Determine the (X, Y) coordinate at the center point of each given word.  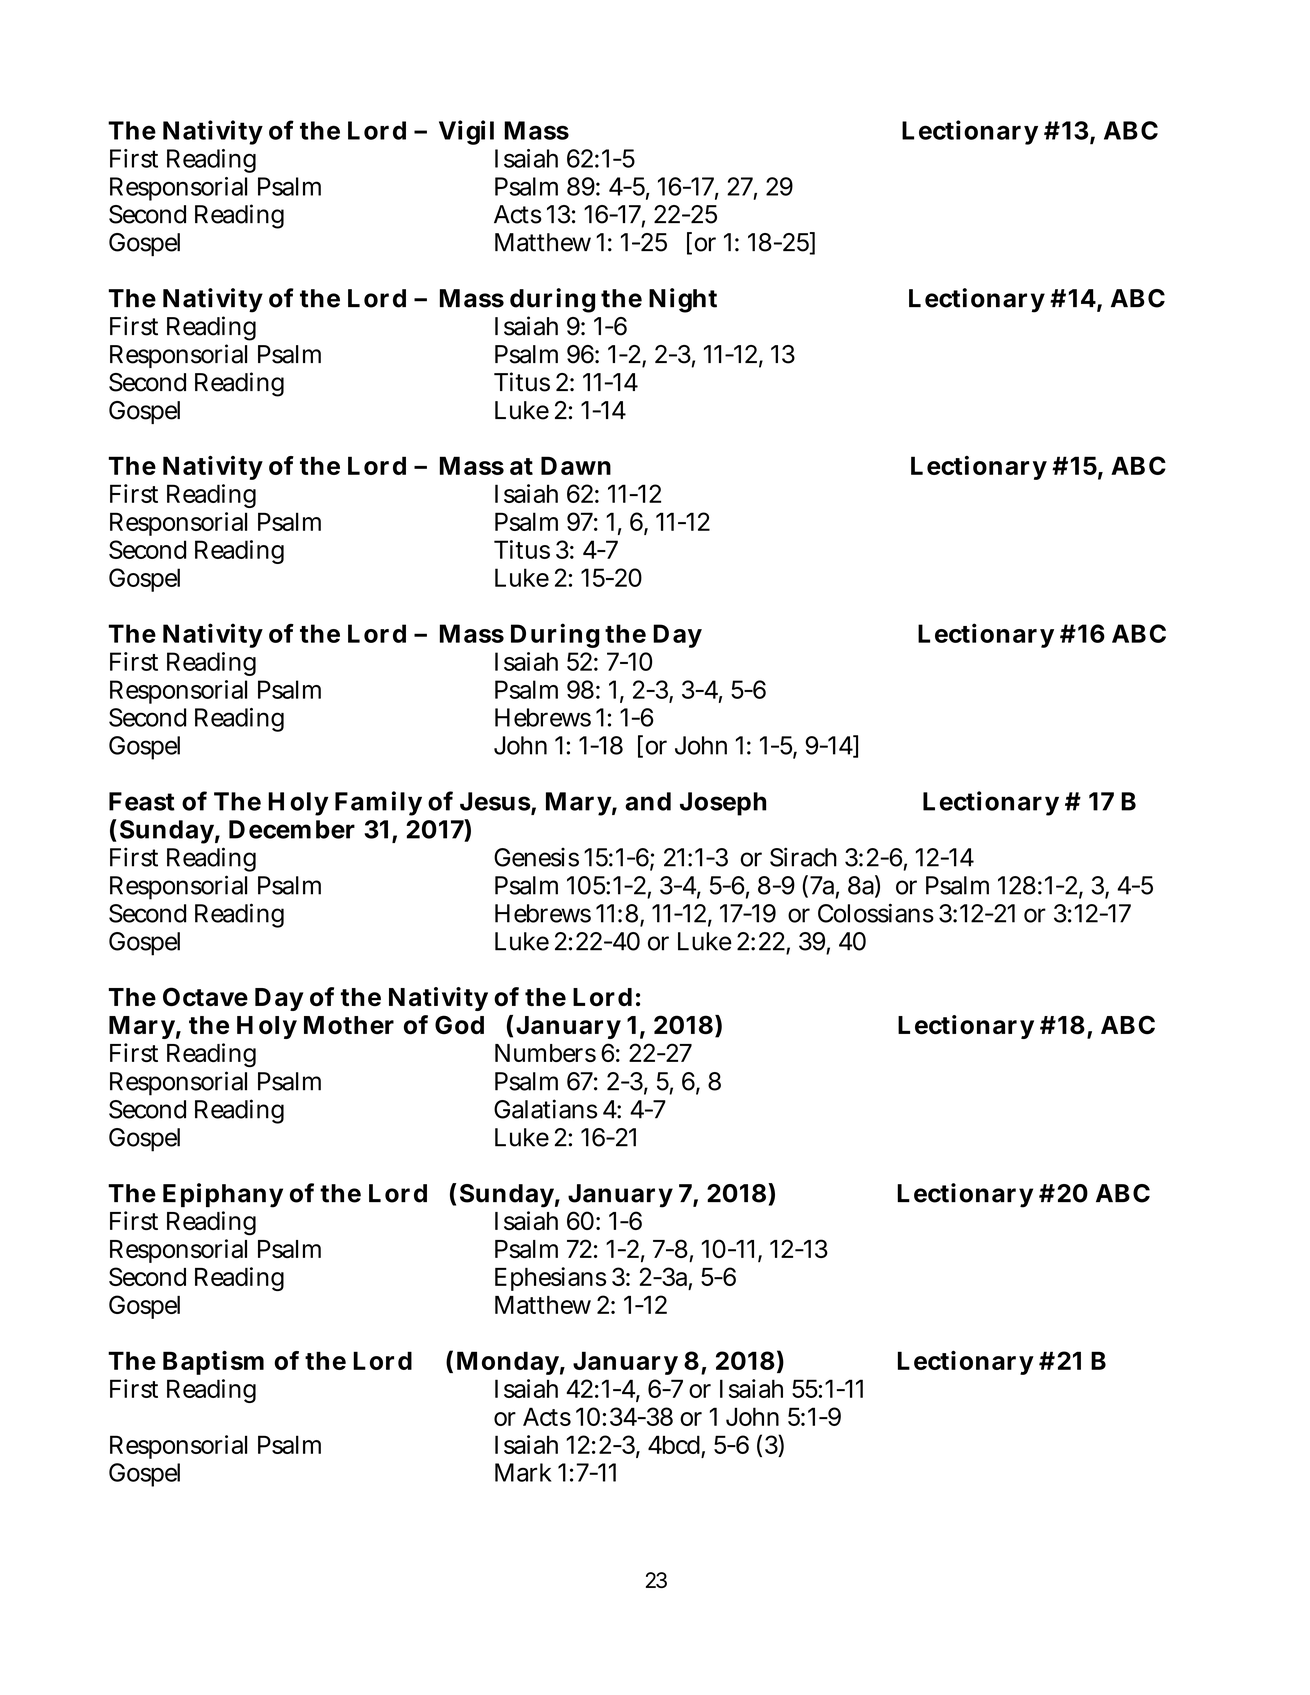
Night (683, 300)
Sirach (803, 857)
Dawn (576, 465)
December (292, 829)
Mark (523, 1472)
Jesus (495, 801)
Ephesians (550, 1279)
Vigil (466, 132)
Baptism (213, 1363)
